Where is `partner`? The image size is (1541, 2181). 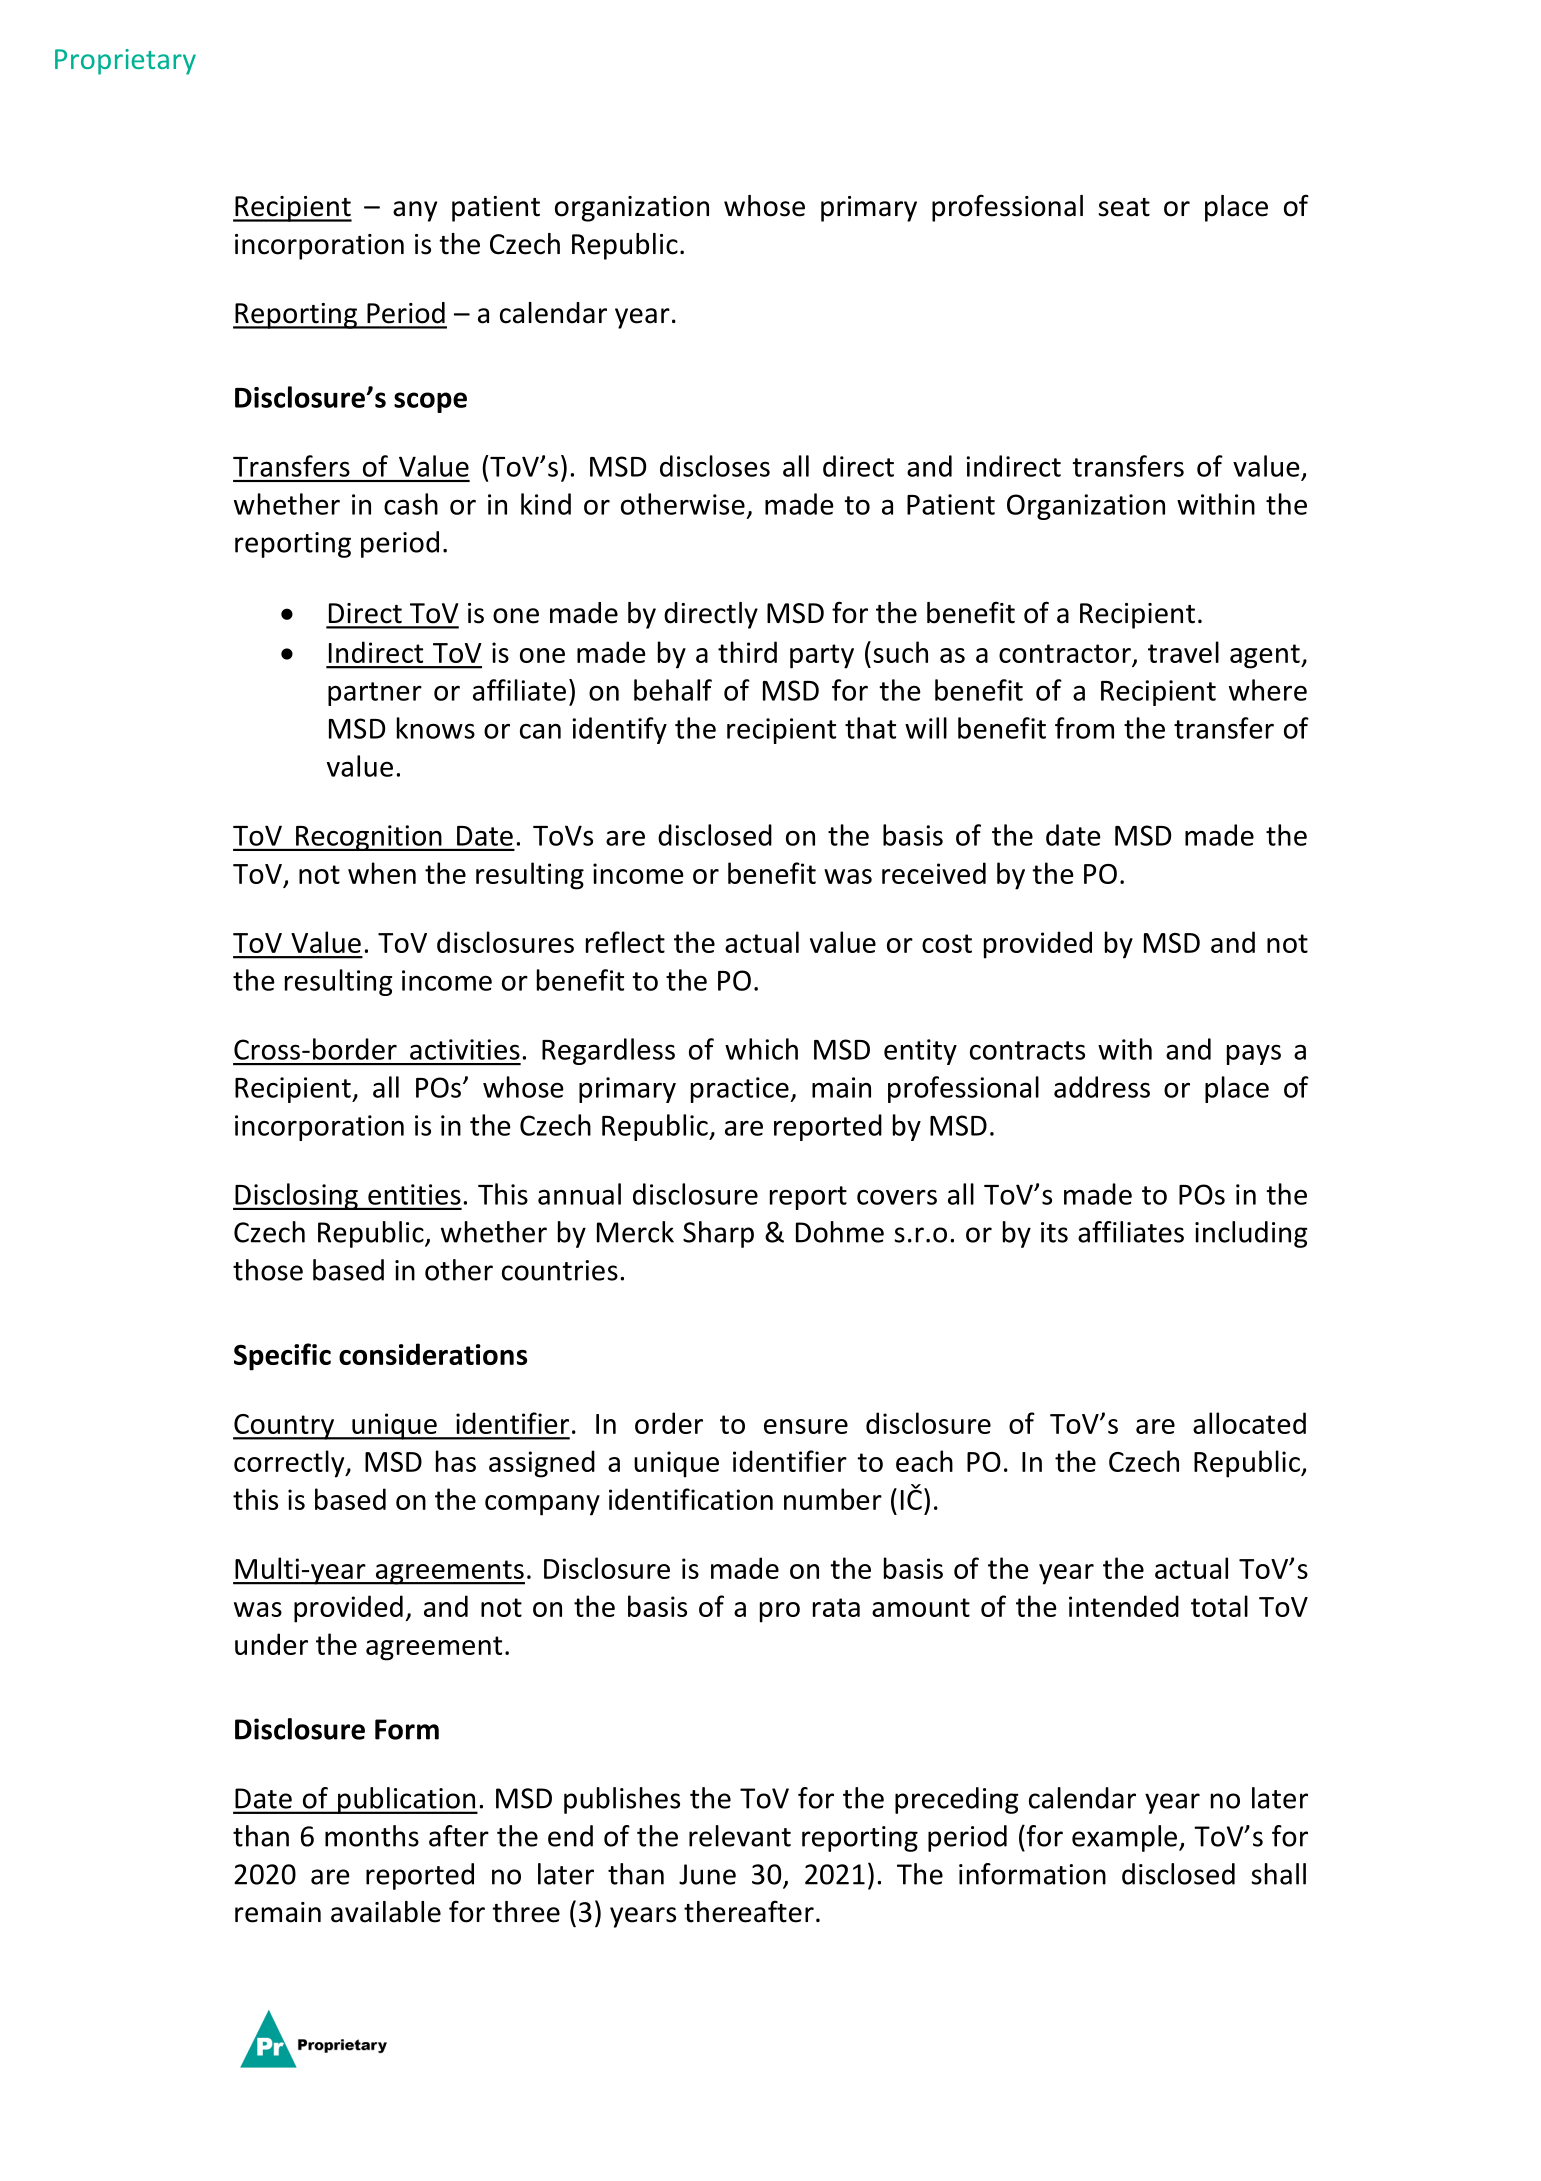 partner is located at coordinates (375, 694).
